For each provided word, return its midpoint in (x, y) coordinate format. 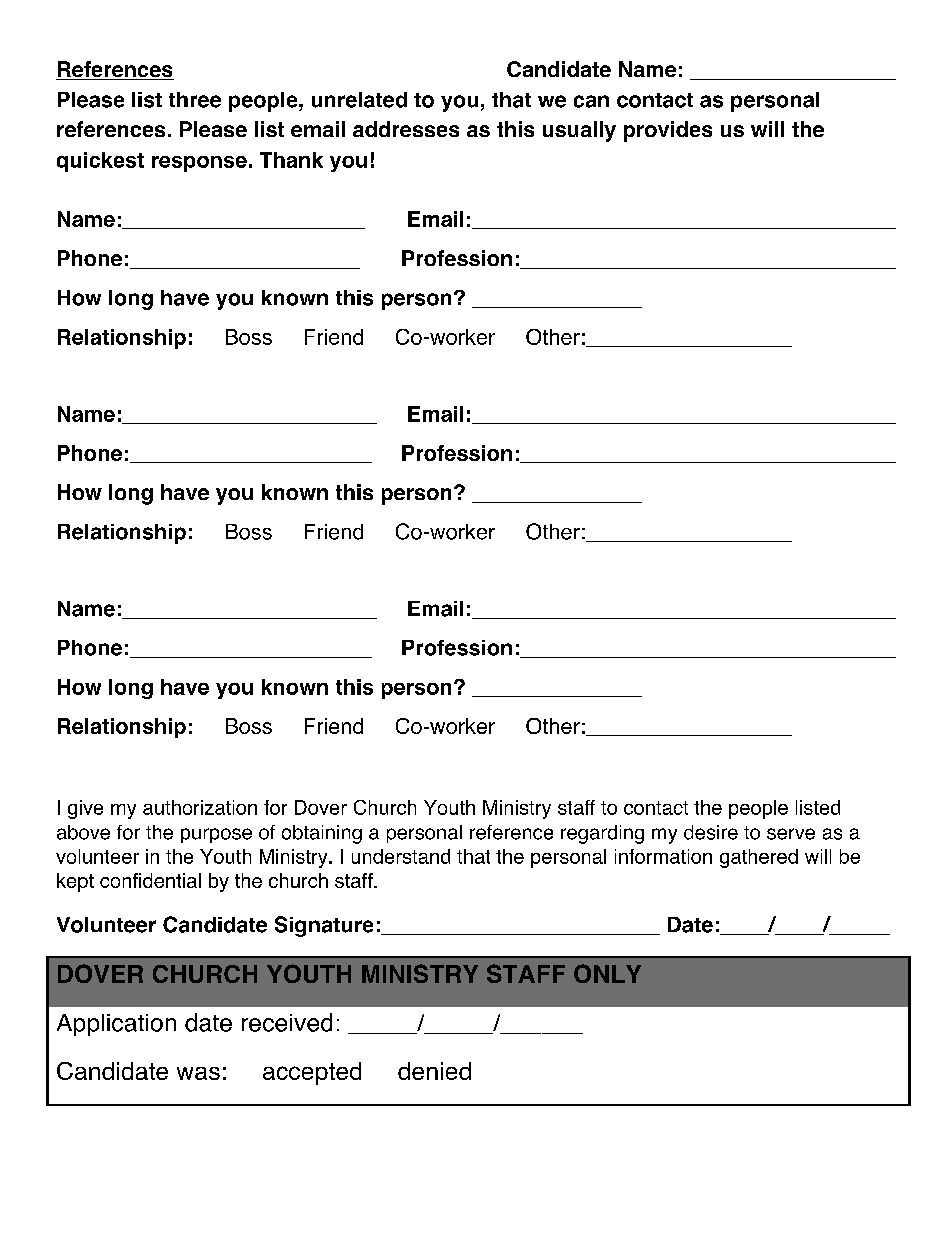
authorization (200, 807)
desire (711, 832)
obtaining (322, 834)
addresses (406, 129)
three (195, 100)
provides (668, 131)
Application (116, 1025)
